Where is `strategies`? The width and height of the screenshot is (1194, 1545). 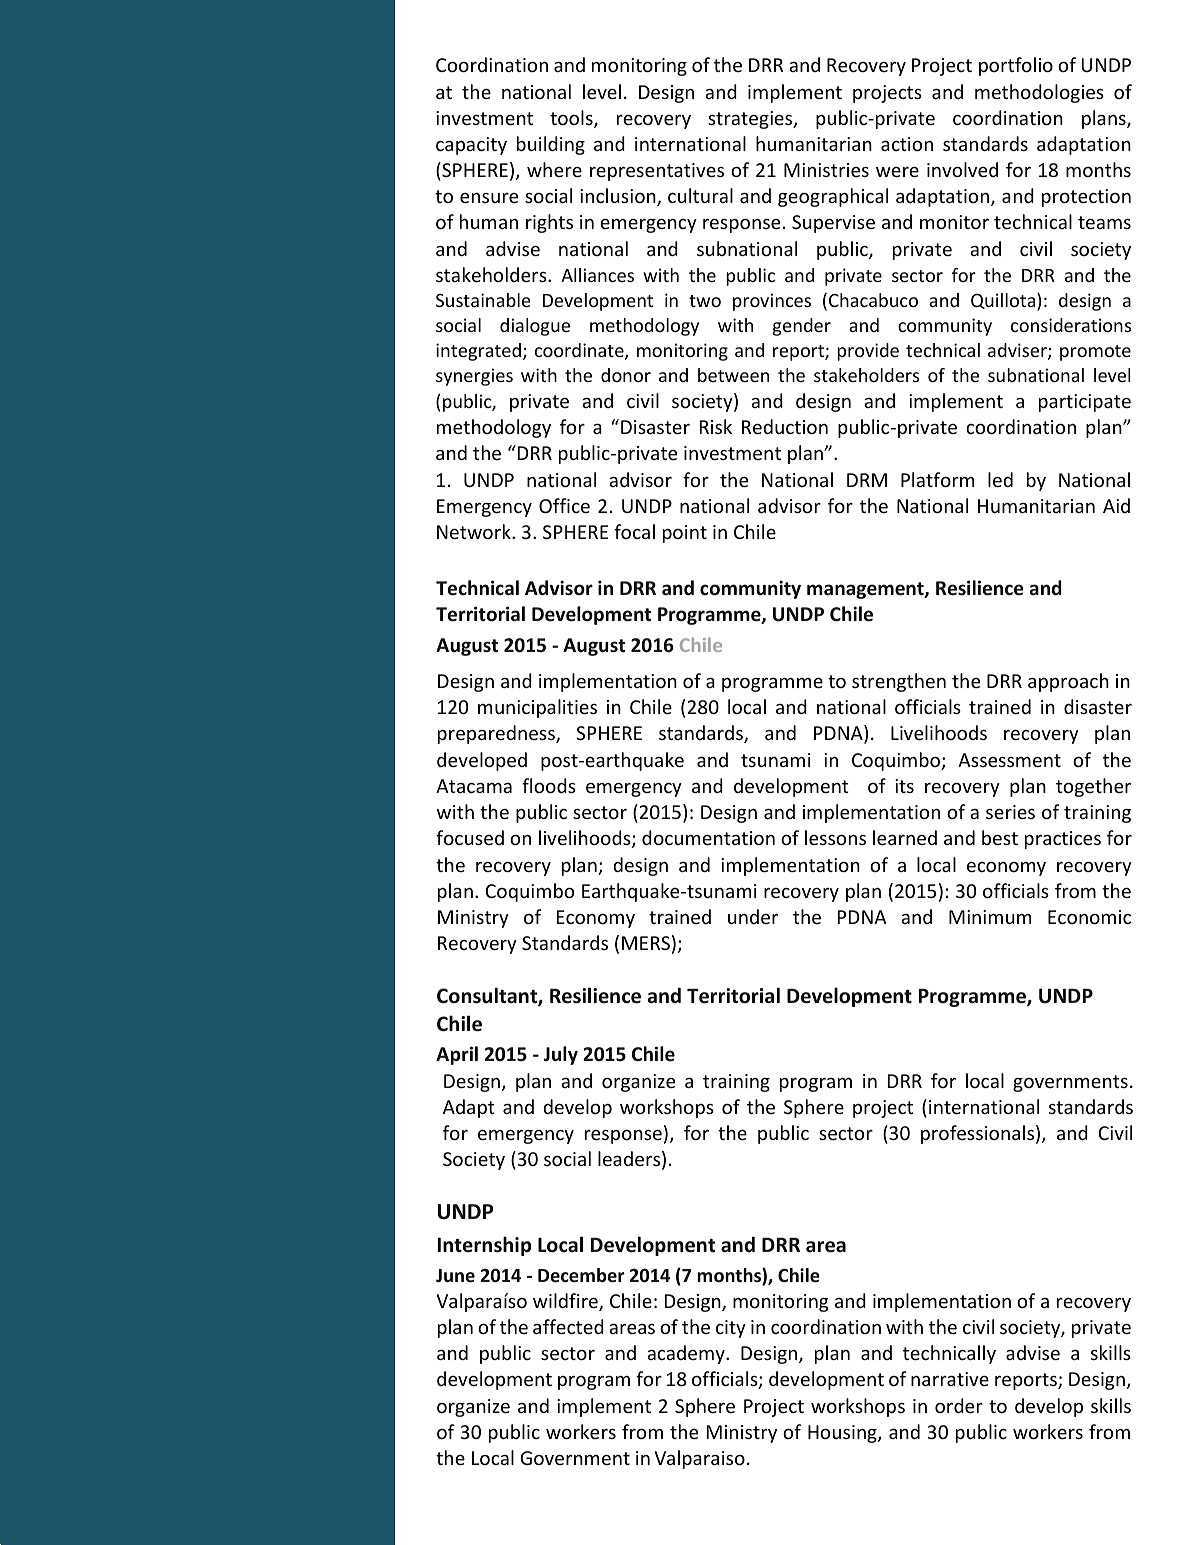
strategies is located at coordinates (751, 120).
